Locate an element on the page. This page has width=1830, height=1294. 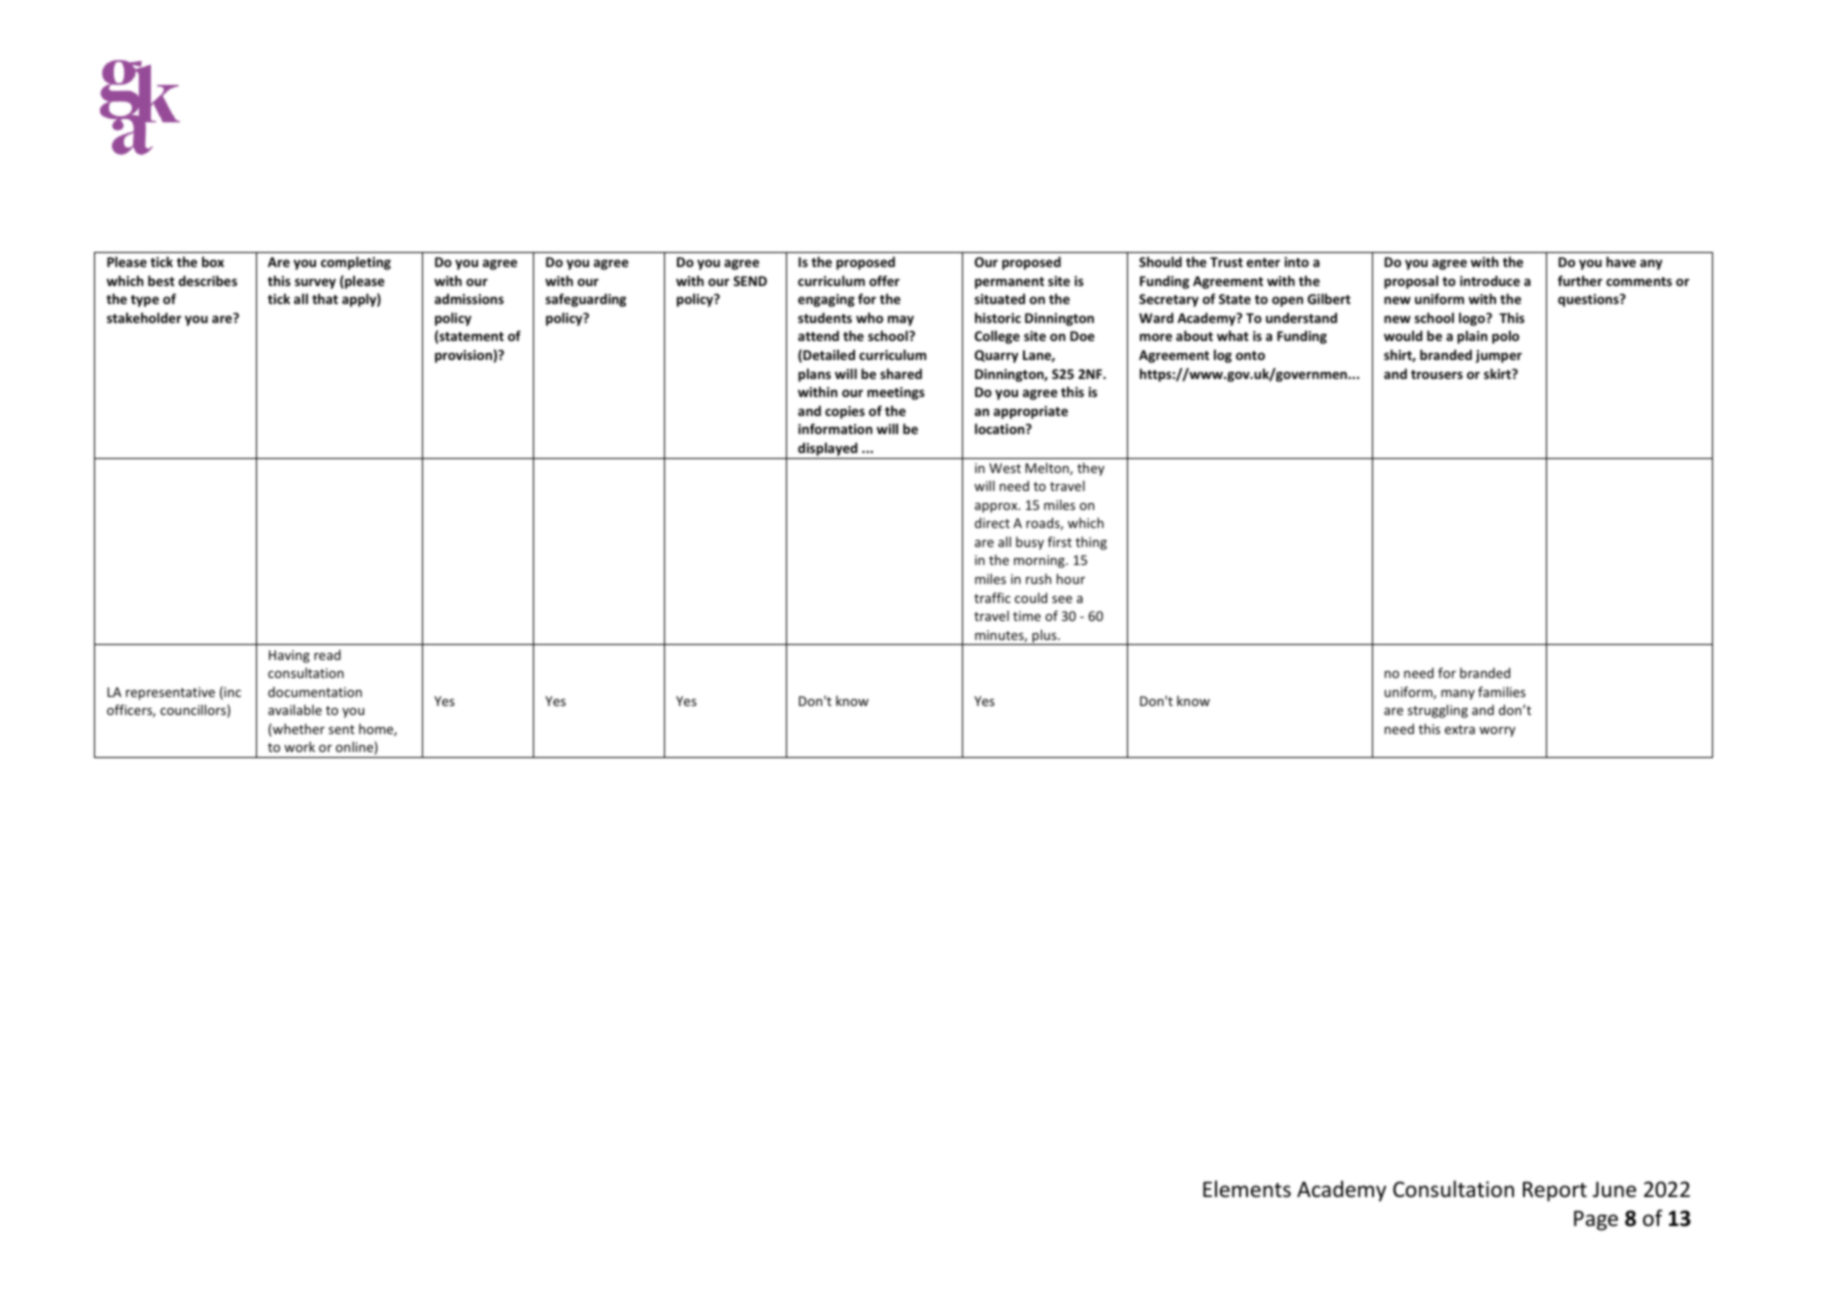
Page is located at coordinates (1596, 1221).
